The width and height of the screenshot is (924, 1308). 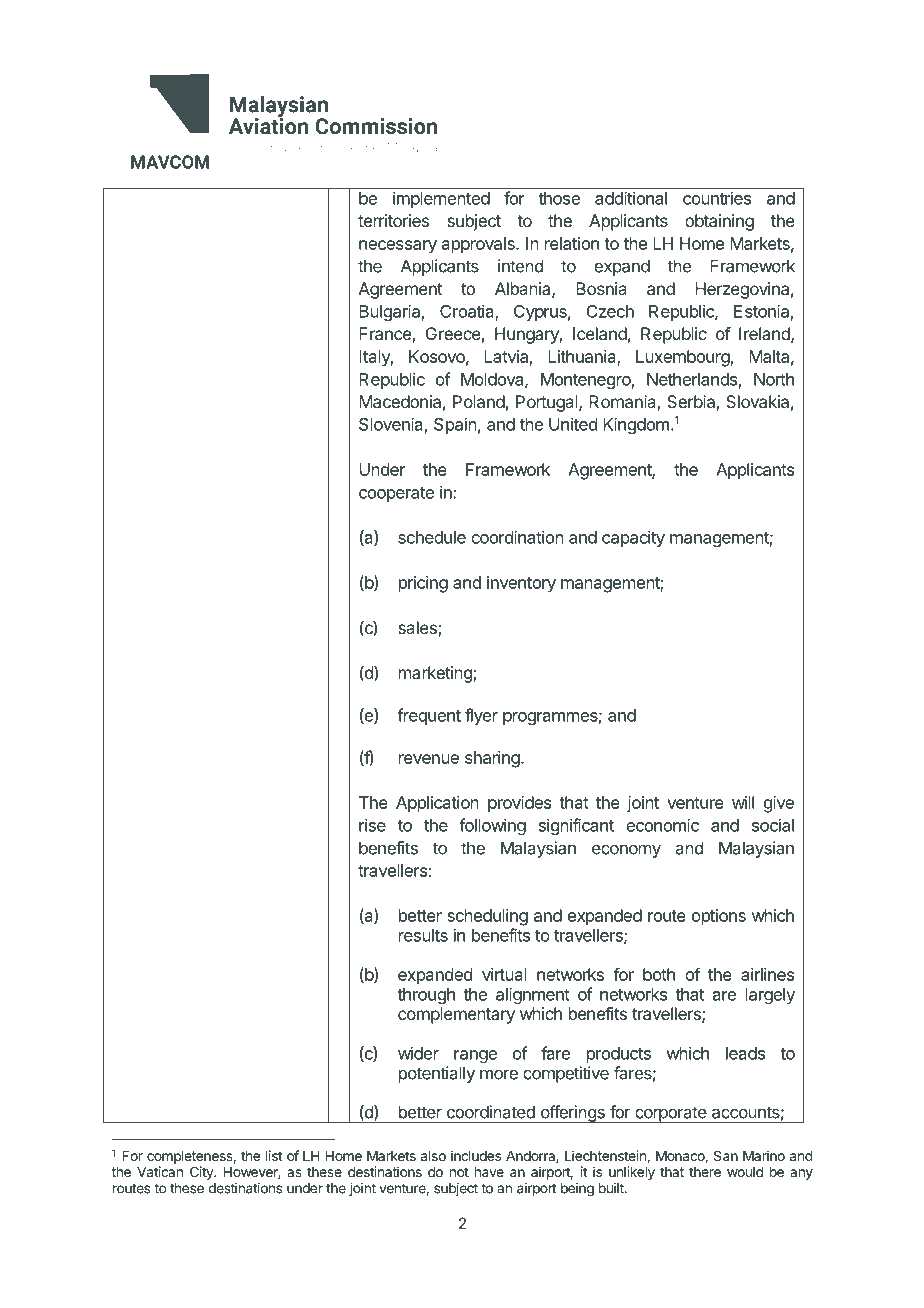 I want to click on sharing, so click(x=493, y=759).
